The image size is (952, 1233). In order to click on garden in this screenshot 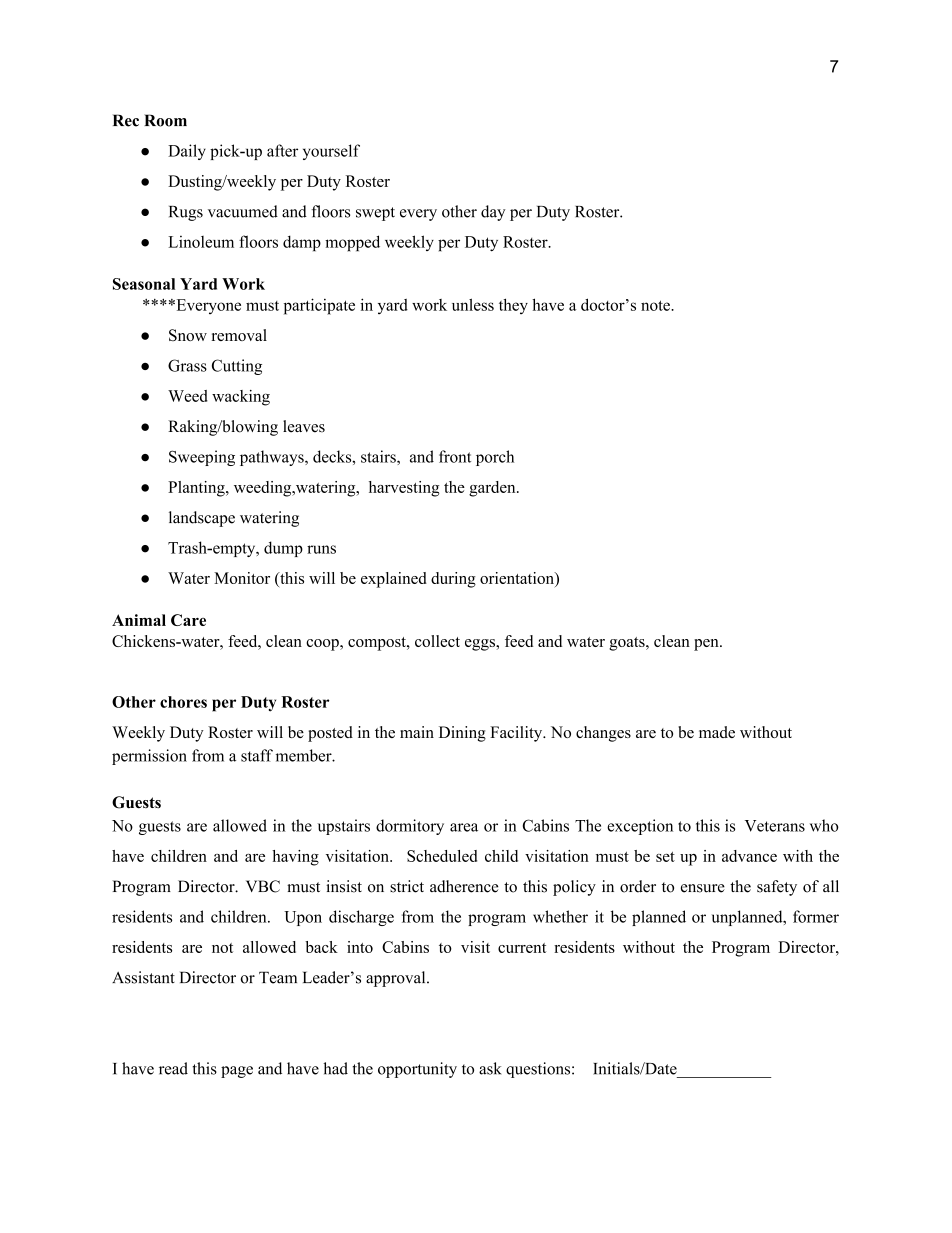, I will do `click(493, 489)`.
